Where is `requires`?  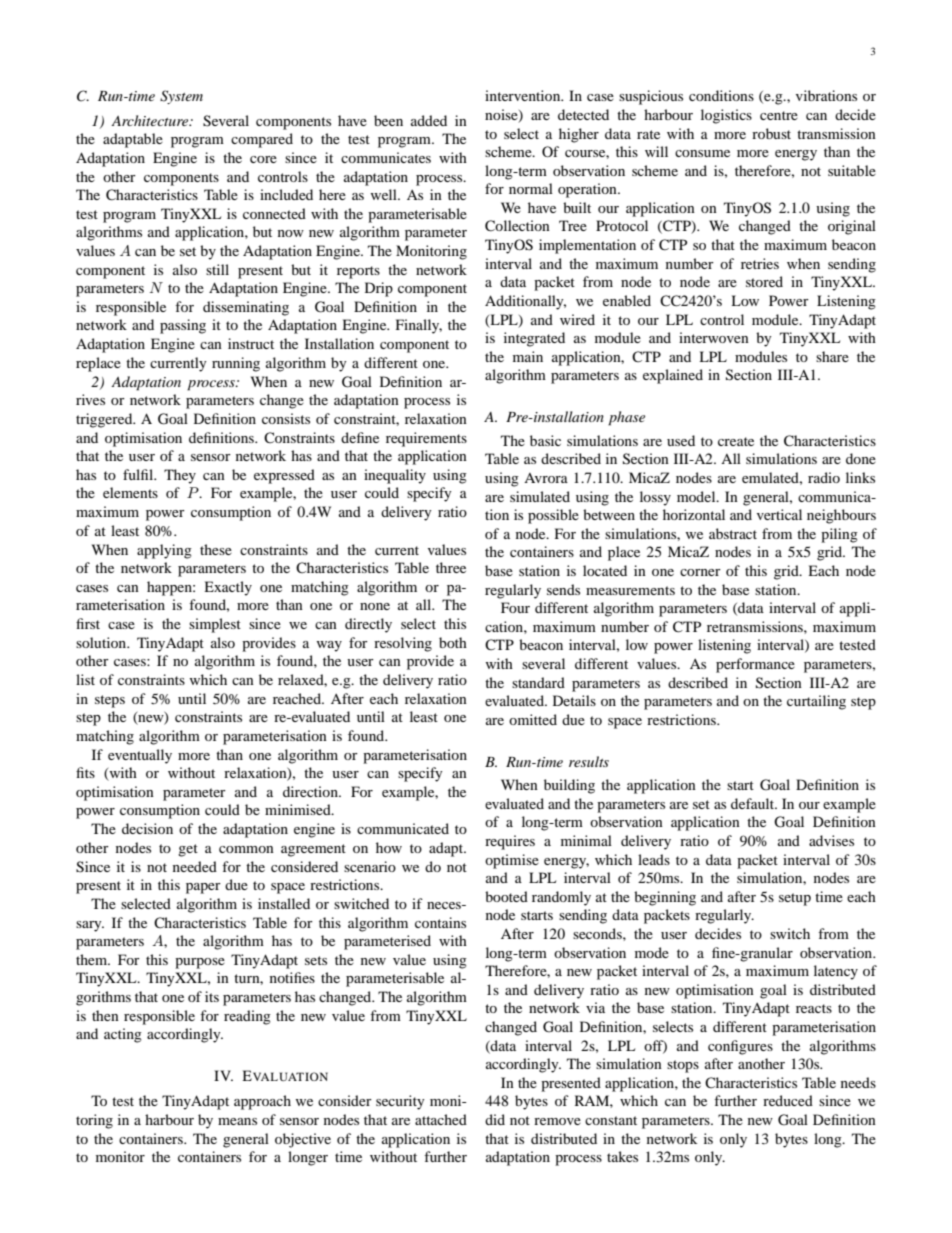 requires is located at coordinates (510, 842).
